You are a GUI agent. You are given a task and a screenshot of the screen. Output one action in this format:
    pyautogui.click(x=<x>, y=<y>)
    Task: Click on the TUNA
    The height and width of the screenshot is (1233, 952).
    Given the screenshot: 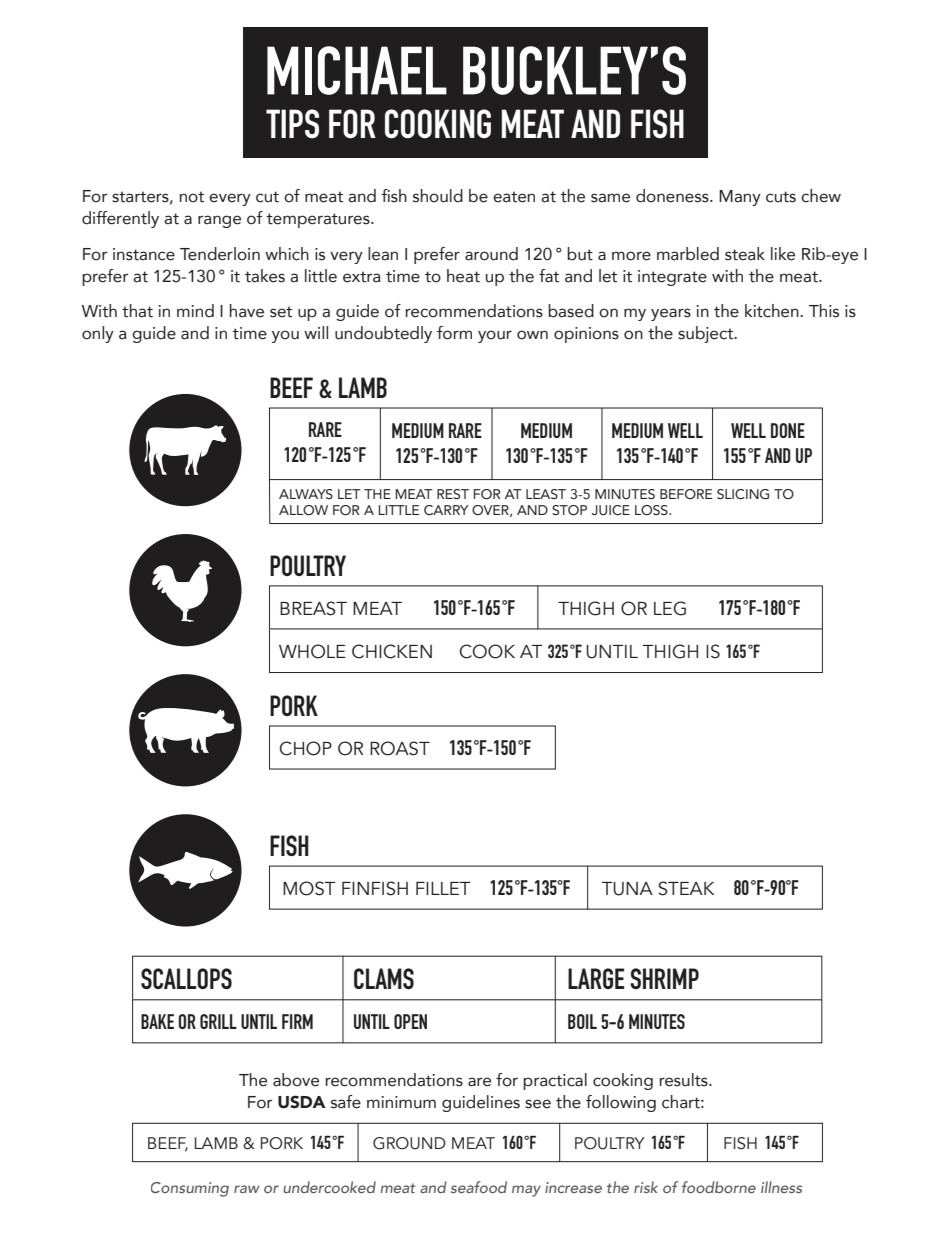 What is the action you would take?
    pyautogui.click(x=627, y=889)
